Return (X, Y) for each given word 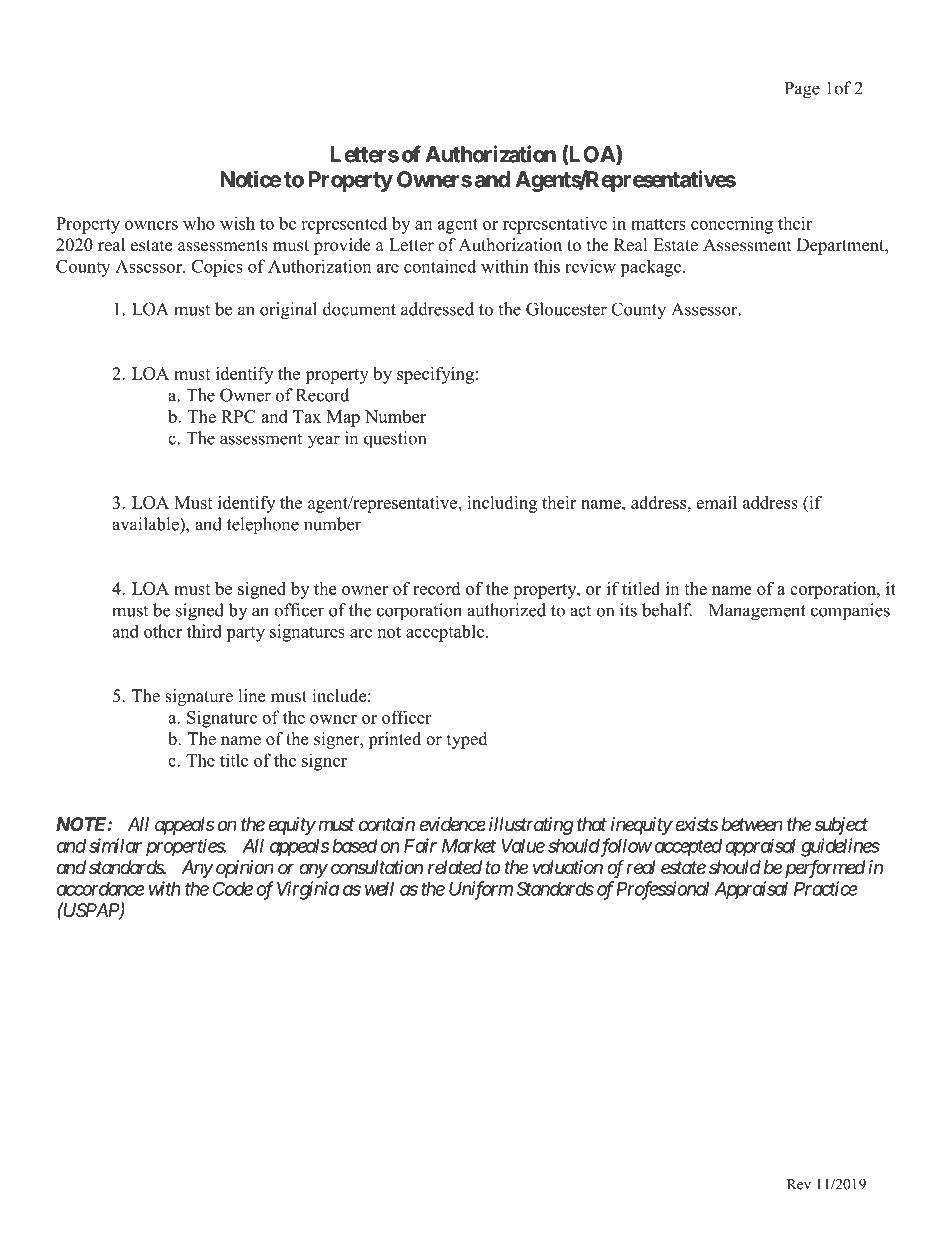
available (146, 524)
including (502, 504)
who (199, 223)
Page (802, 90)
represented (344, 225)
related (455, 867)
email (716, 502)
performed (825, 868)
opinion (245, 869)
